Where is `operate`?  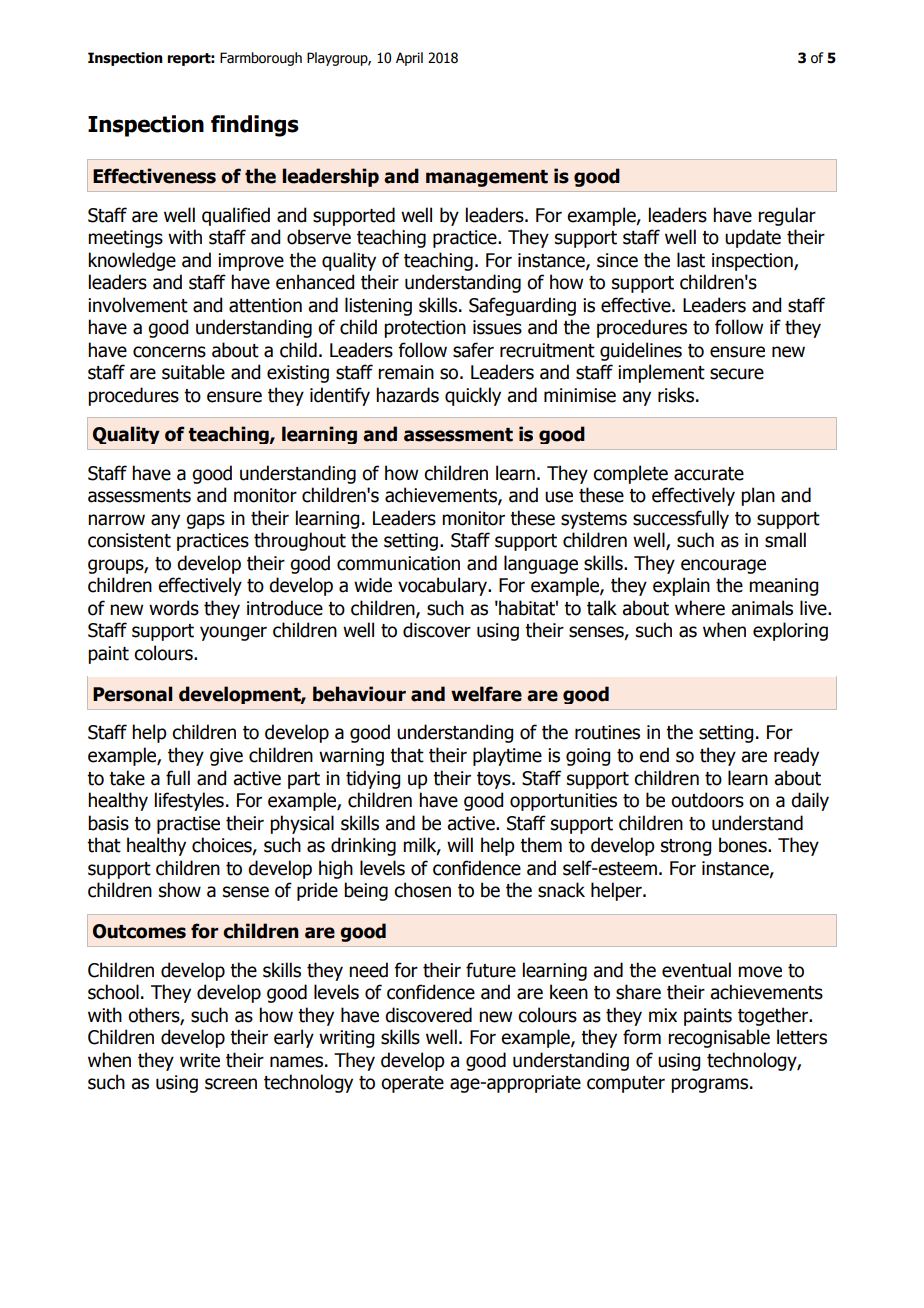 operate is located at coordinates (412, 1084).
